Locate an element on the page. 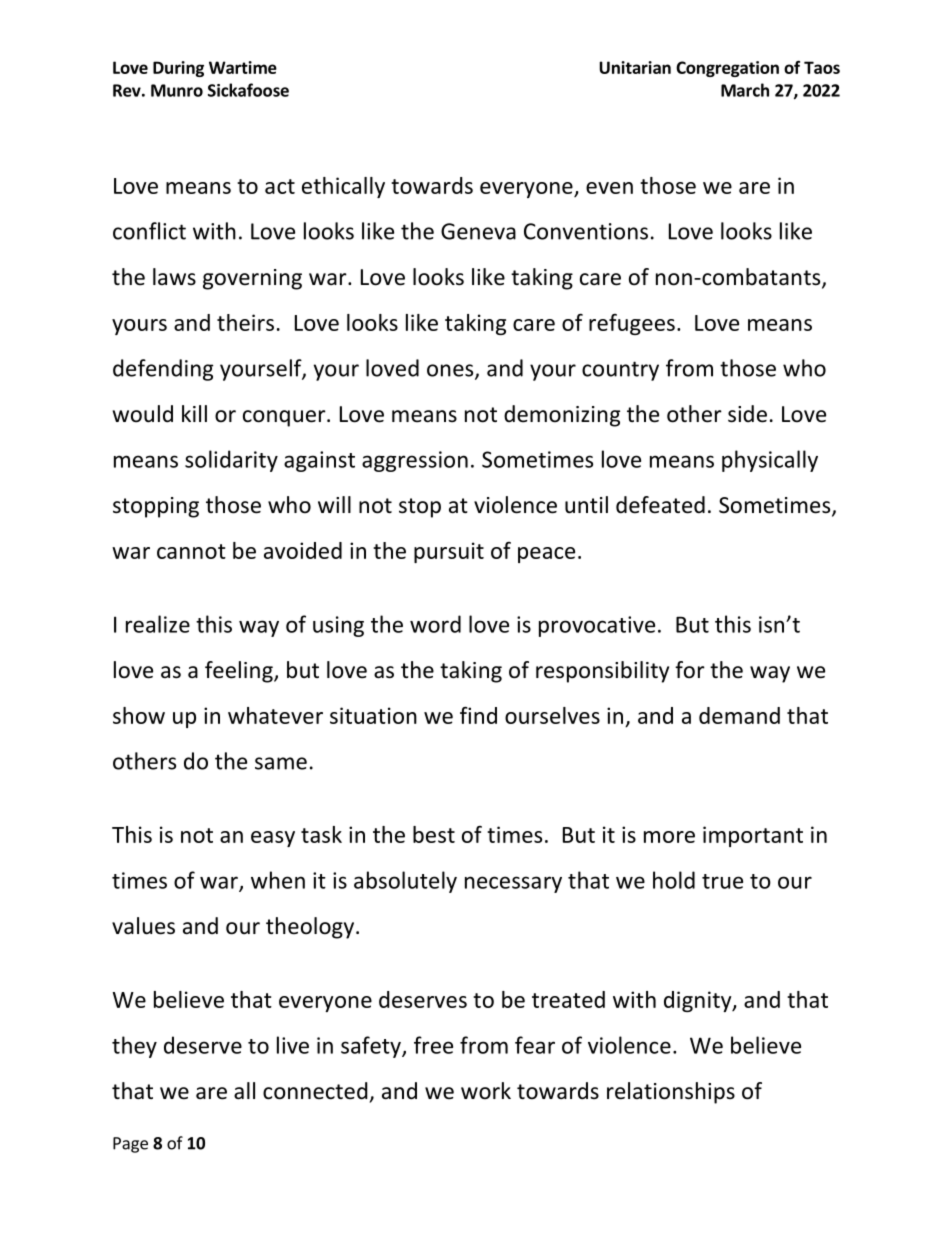 The width and height of the image is (952, 1233). ethically is located at coordinates (343, 187).
